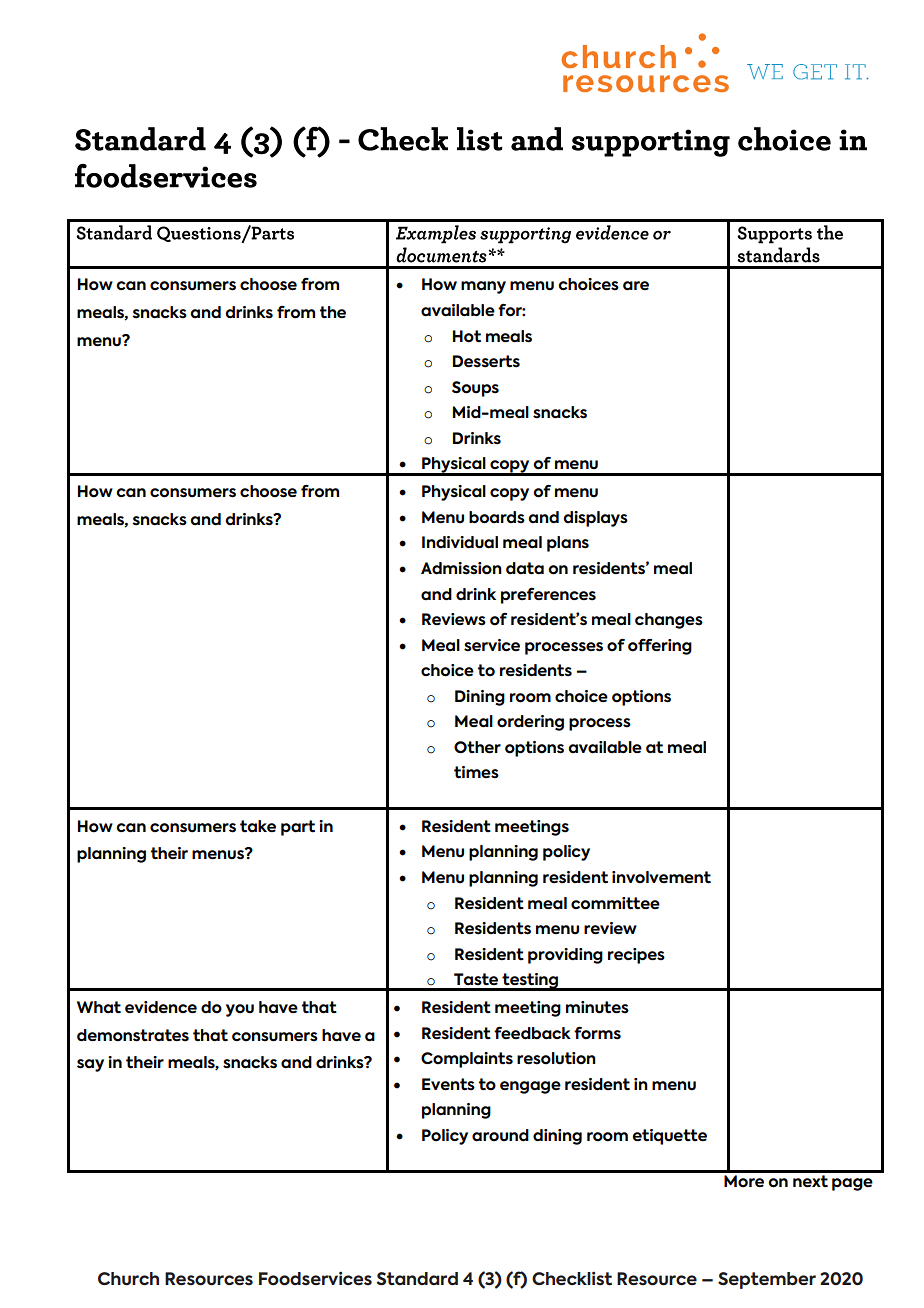 The height and width of the image is (1308, 924). I want to click on Church, so click(128, 1279).
